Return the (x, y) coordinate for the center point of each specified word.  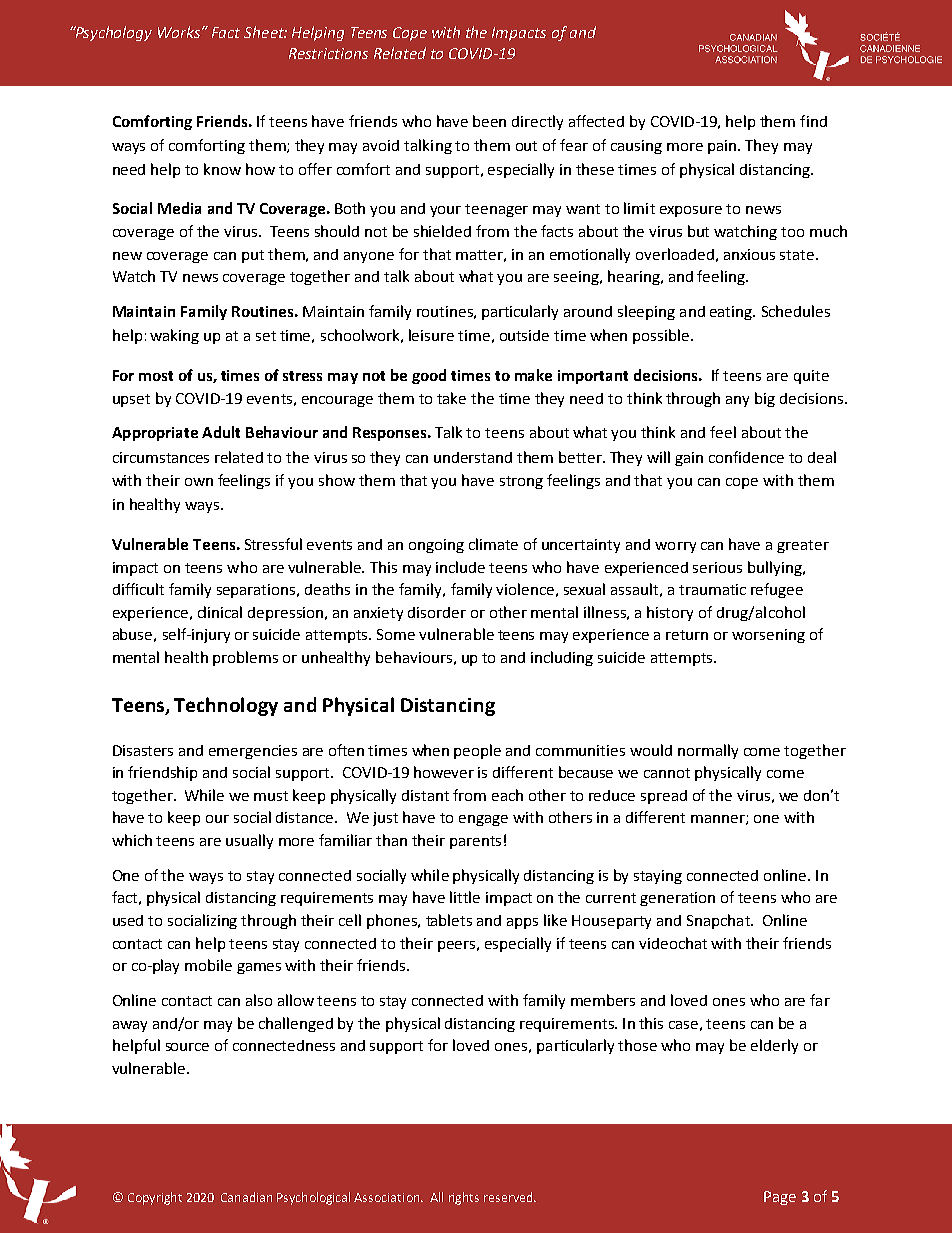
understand (473, 457)
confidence (746, 457)
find (813, 121)
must (271, 796)
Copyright (155, 1198)
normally (708, 751)
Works (180, 32)
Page (780, 1198)
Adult (221, 432)
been (489, 121)
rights (464, 1198)
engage (483, 820)
